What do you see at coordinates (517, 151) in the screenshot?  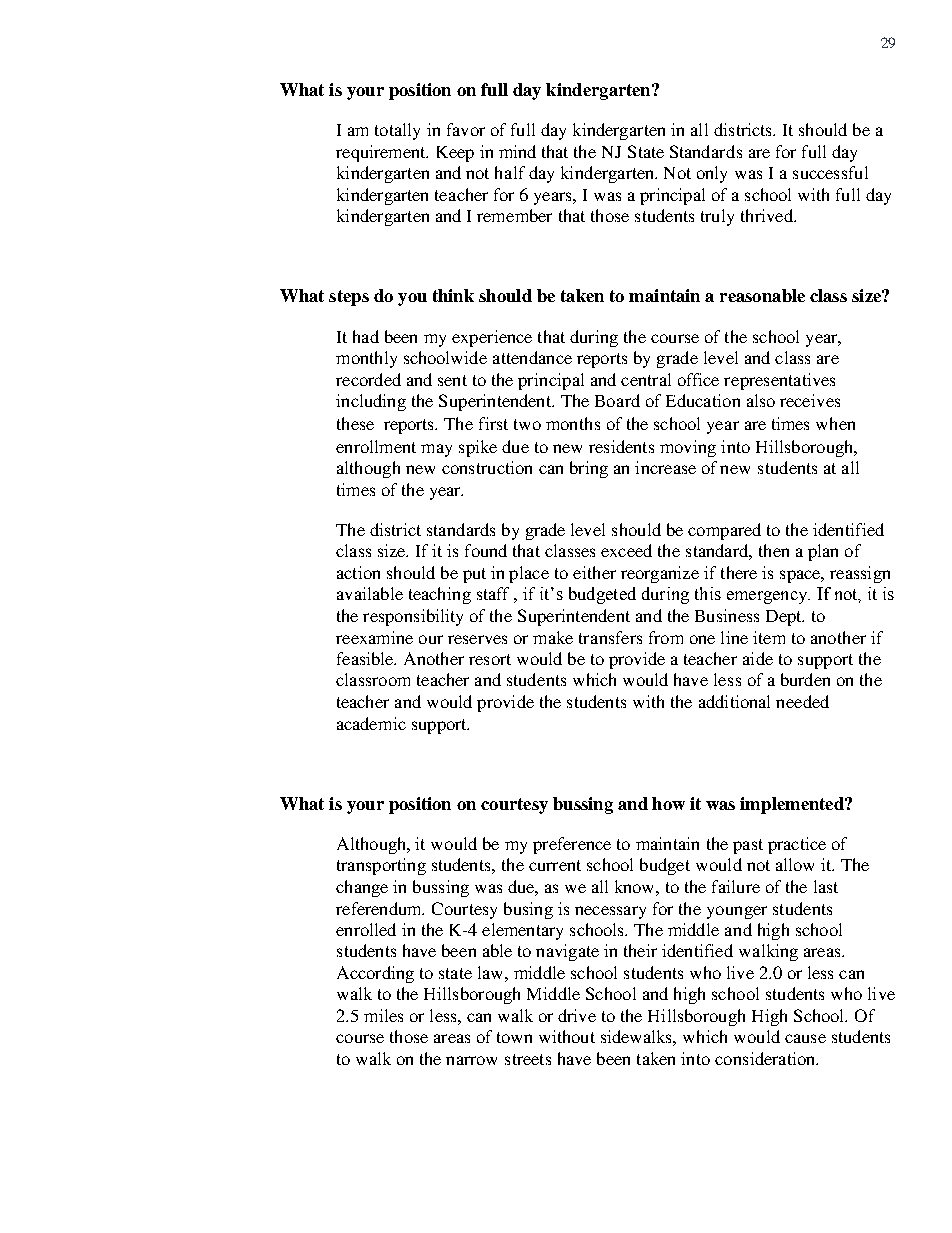 I see `mind` at bounding box center [517, 151].
